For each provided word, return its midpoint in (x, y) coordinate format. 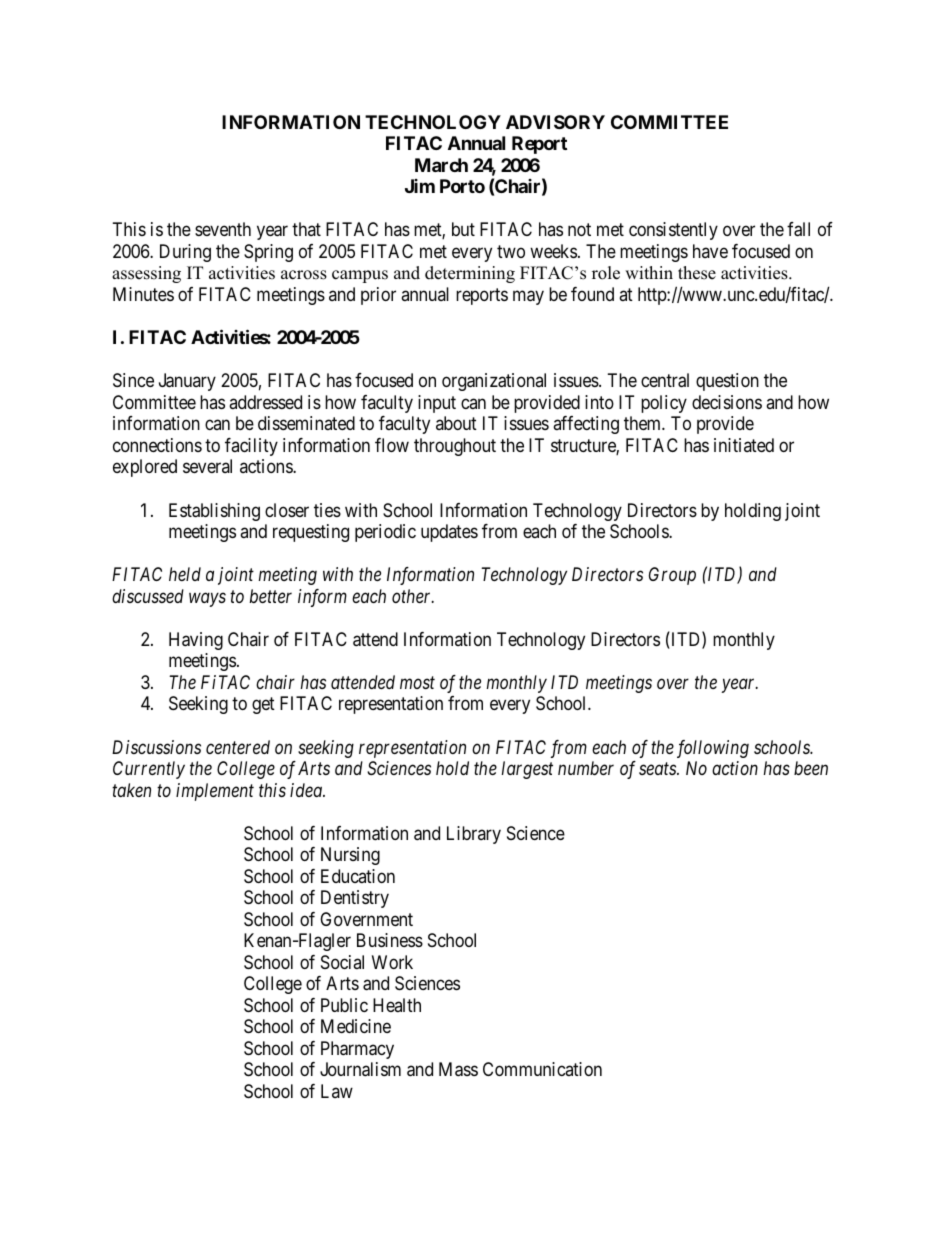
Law (337, 1091)
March (441, 165)
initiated (744, 445)
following (713, 749)
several (207, 466)
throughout (455, 447)
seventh (223, 229)
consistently (673, 231)
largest (527, 770)
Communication (542, 1069)
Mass (458, 1069)
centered (238, 747)
